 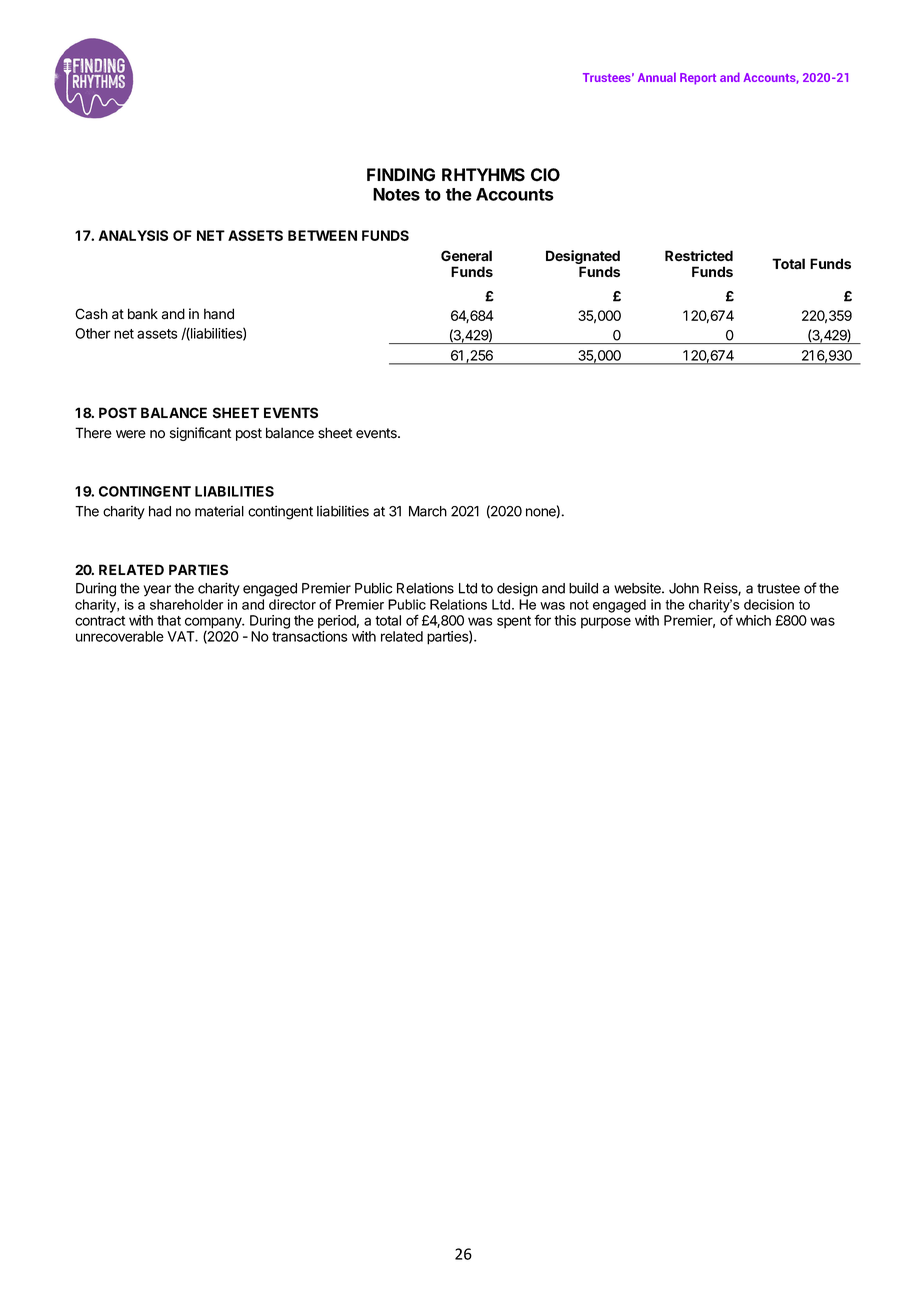 What do you see at coordinates (401, 175) in the image?
I see `FINDING` at bounding box center [401, 175].
